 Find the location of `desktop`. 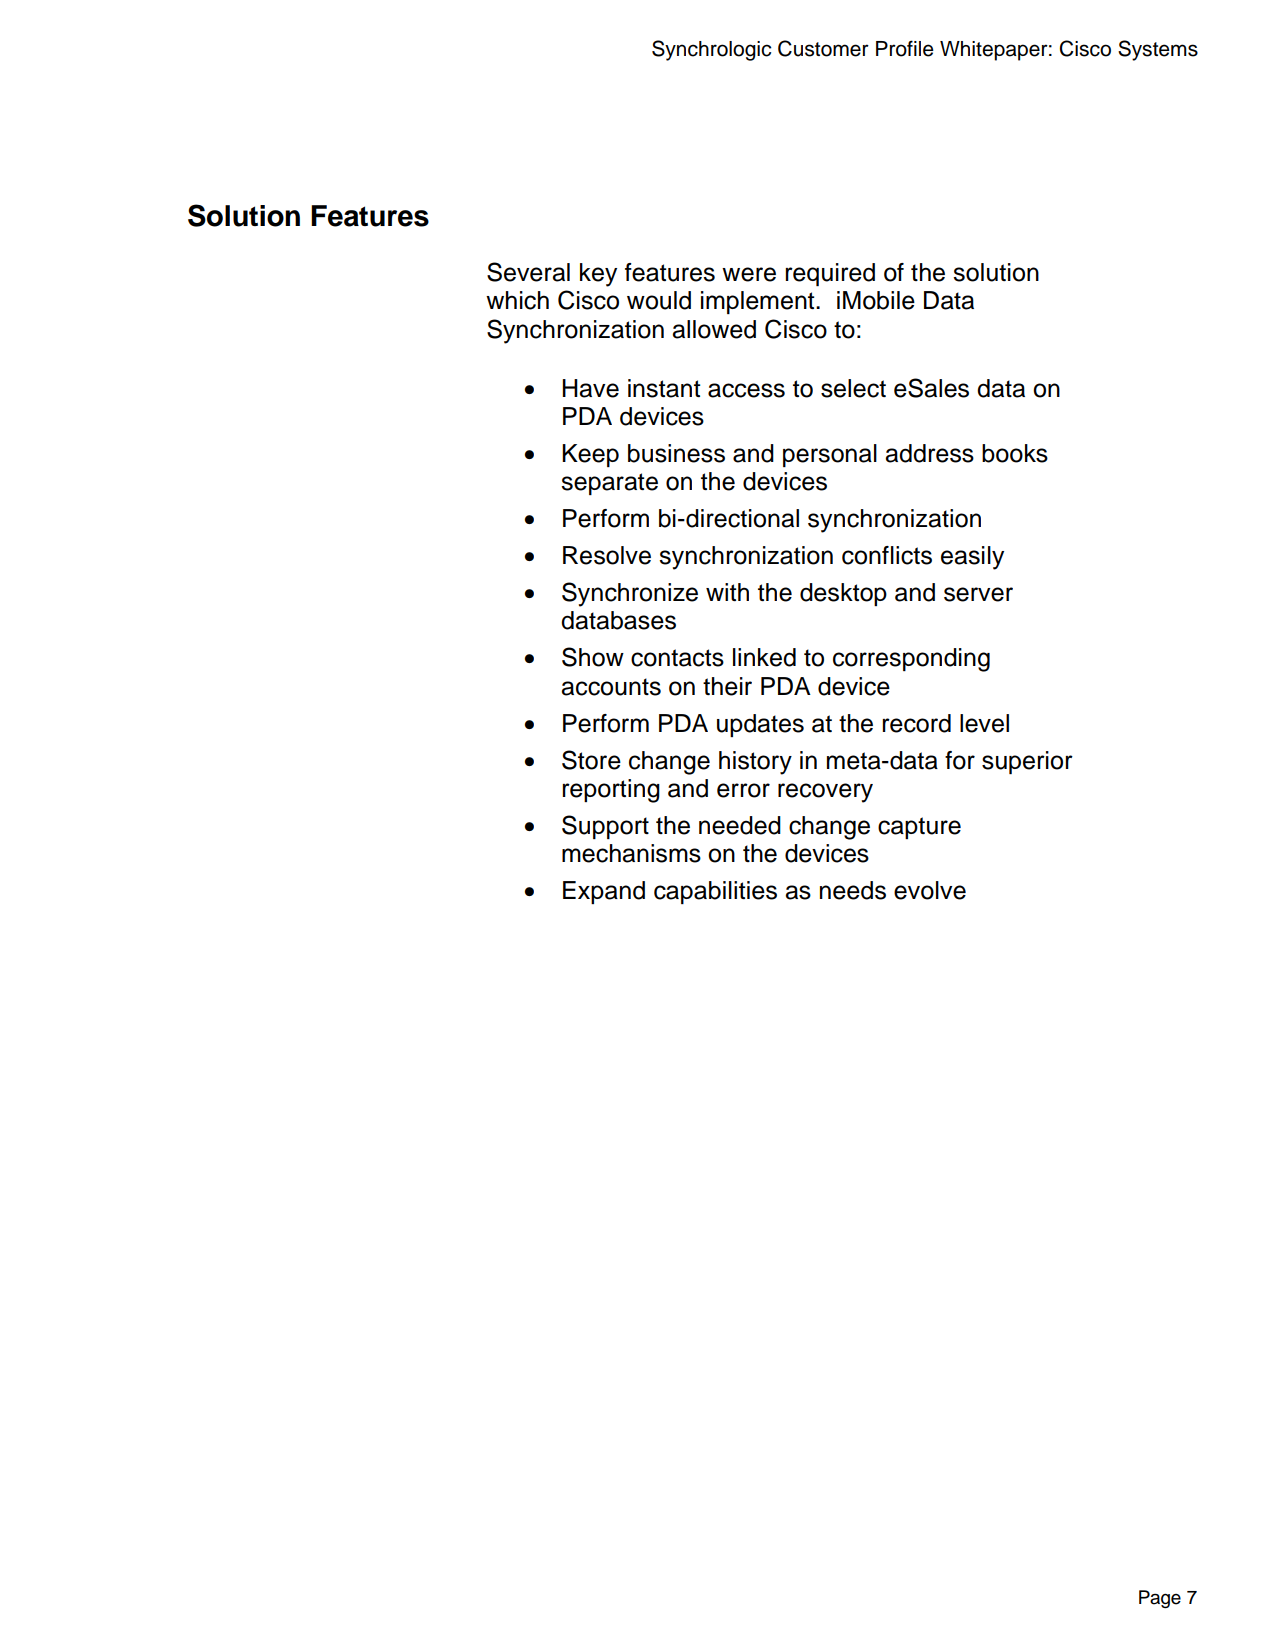

desktop is located at coordinates (843, 594).
